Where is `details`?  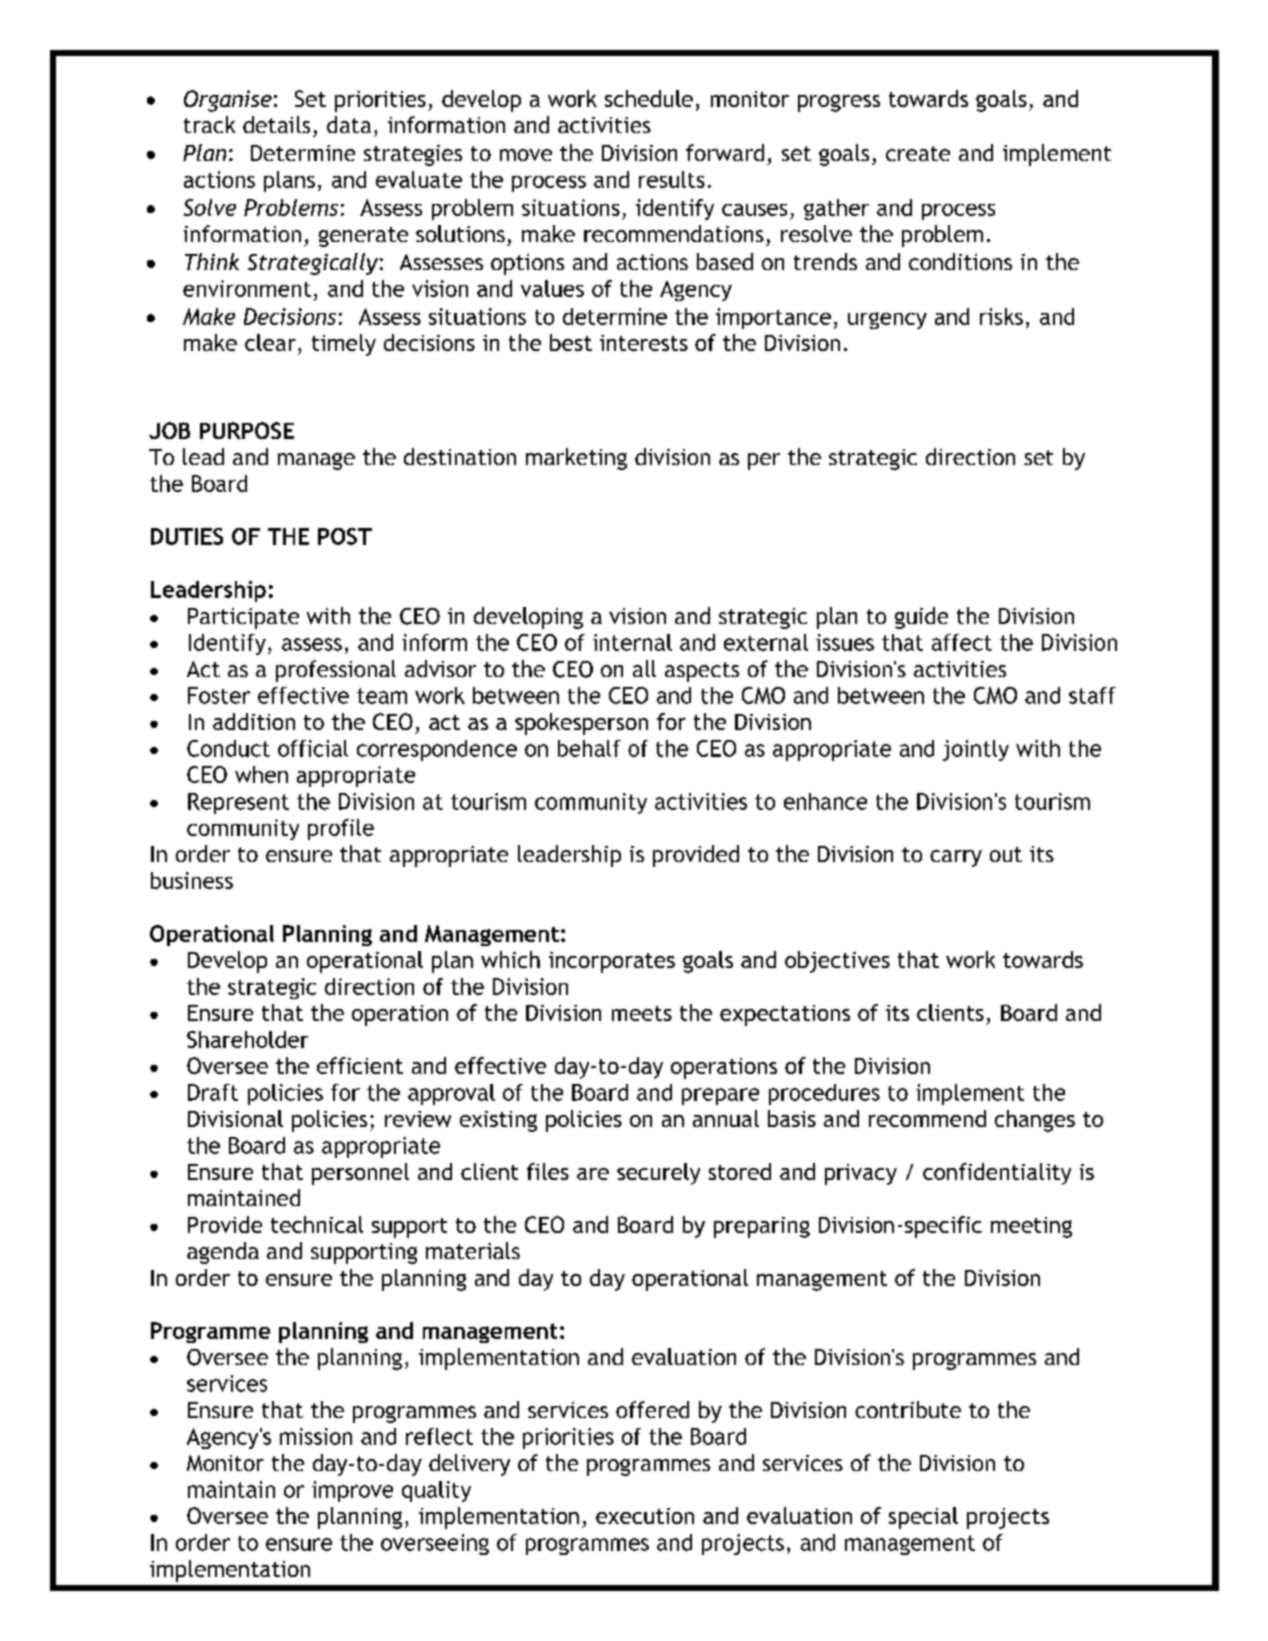
details is located at coordinates (276, 124).
